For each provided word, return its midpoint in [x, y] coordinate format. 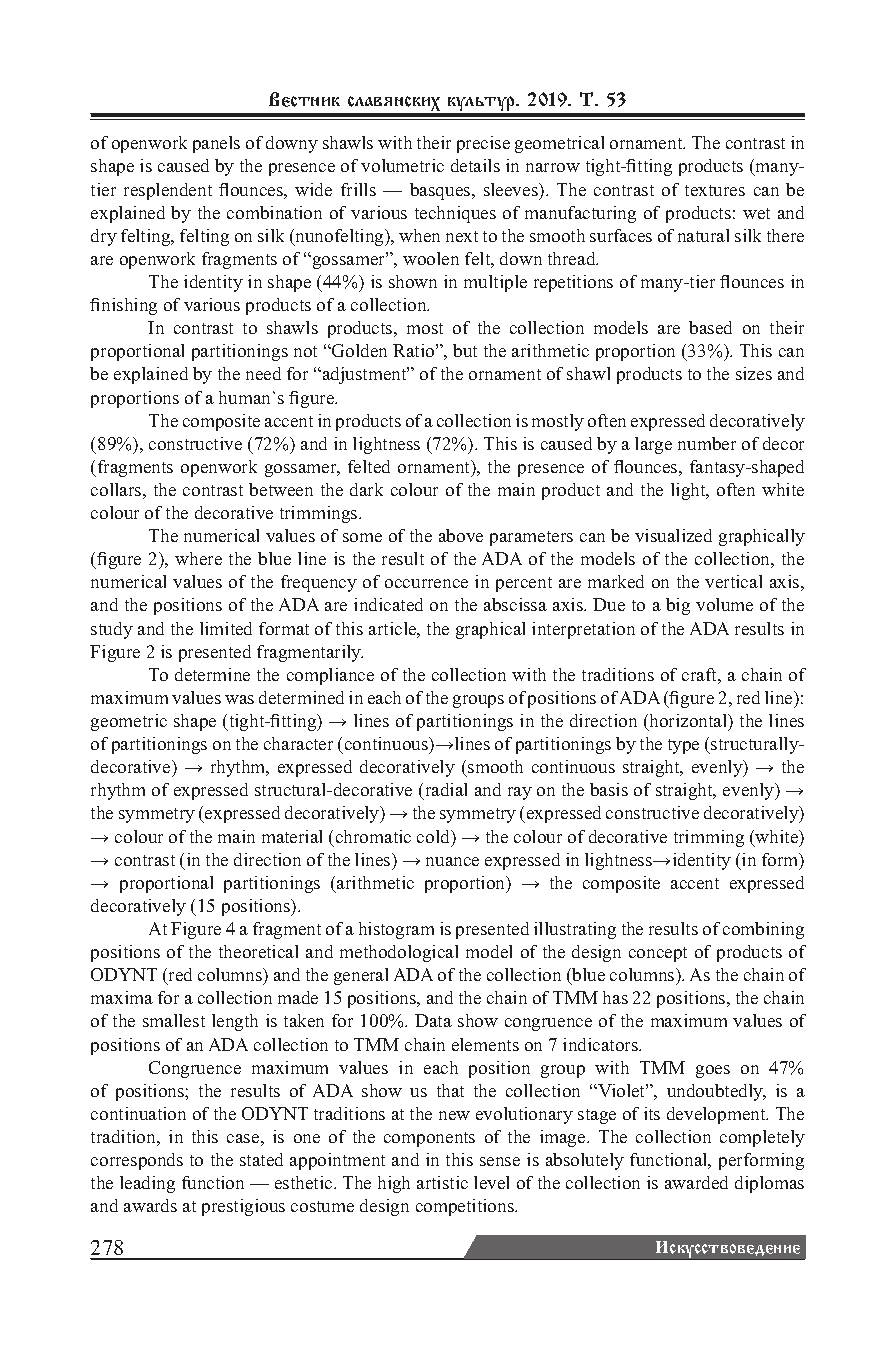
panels [216, 144]
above [461, 535]
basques [441, 191]
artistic [442, 1182]
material [292, 836]
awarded [696, 1182]
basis [609, 789]
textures [715, 190]
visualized [673, 535]
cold [435, 838]
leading [147, 1184]
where [198, 558]
